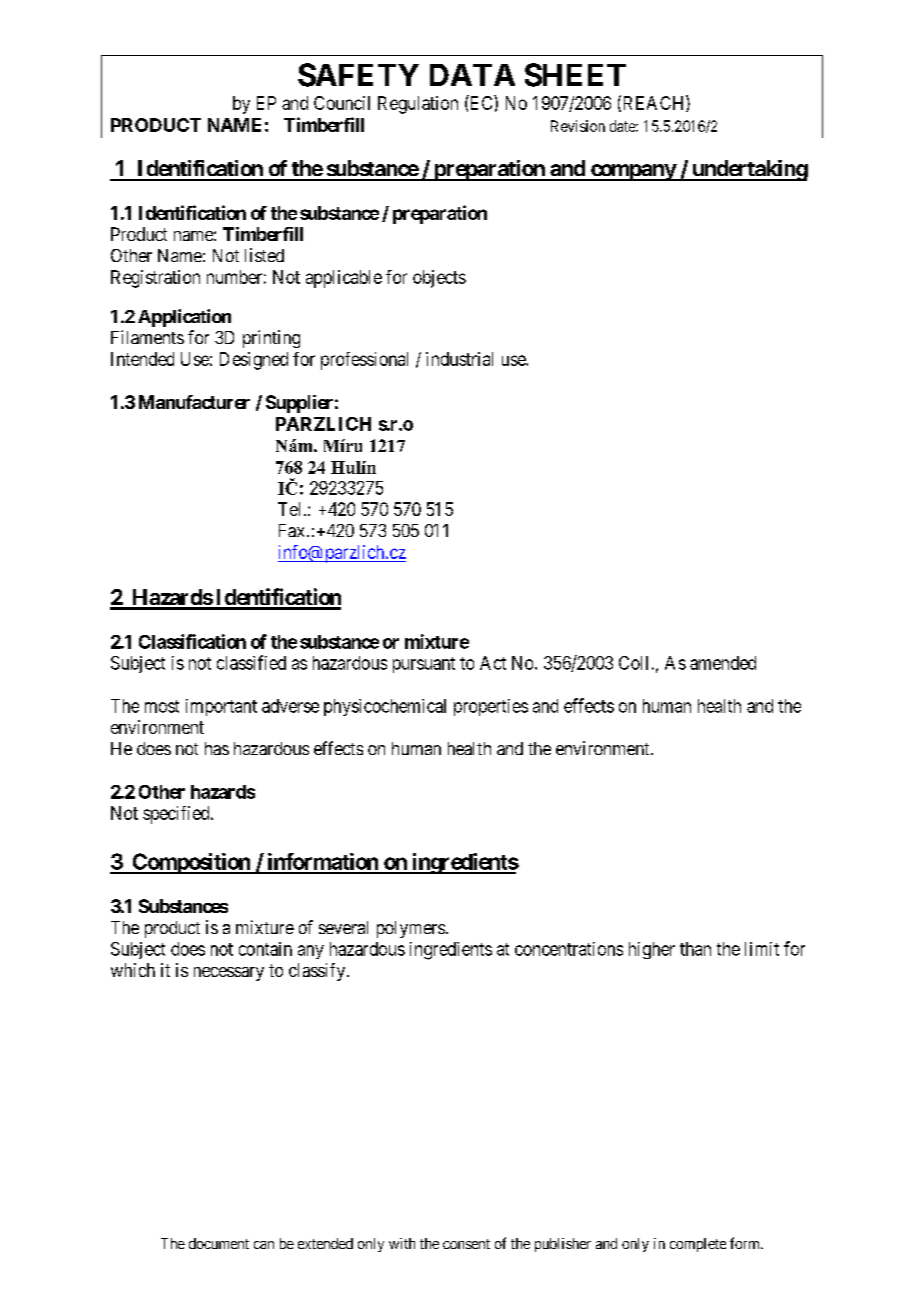  I want to click on consent, so click(466, 1244).
